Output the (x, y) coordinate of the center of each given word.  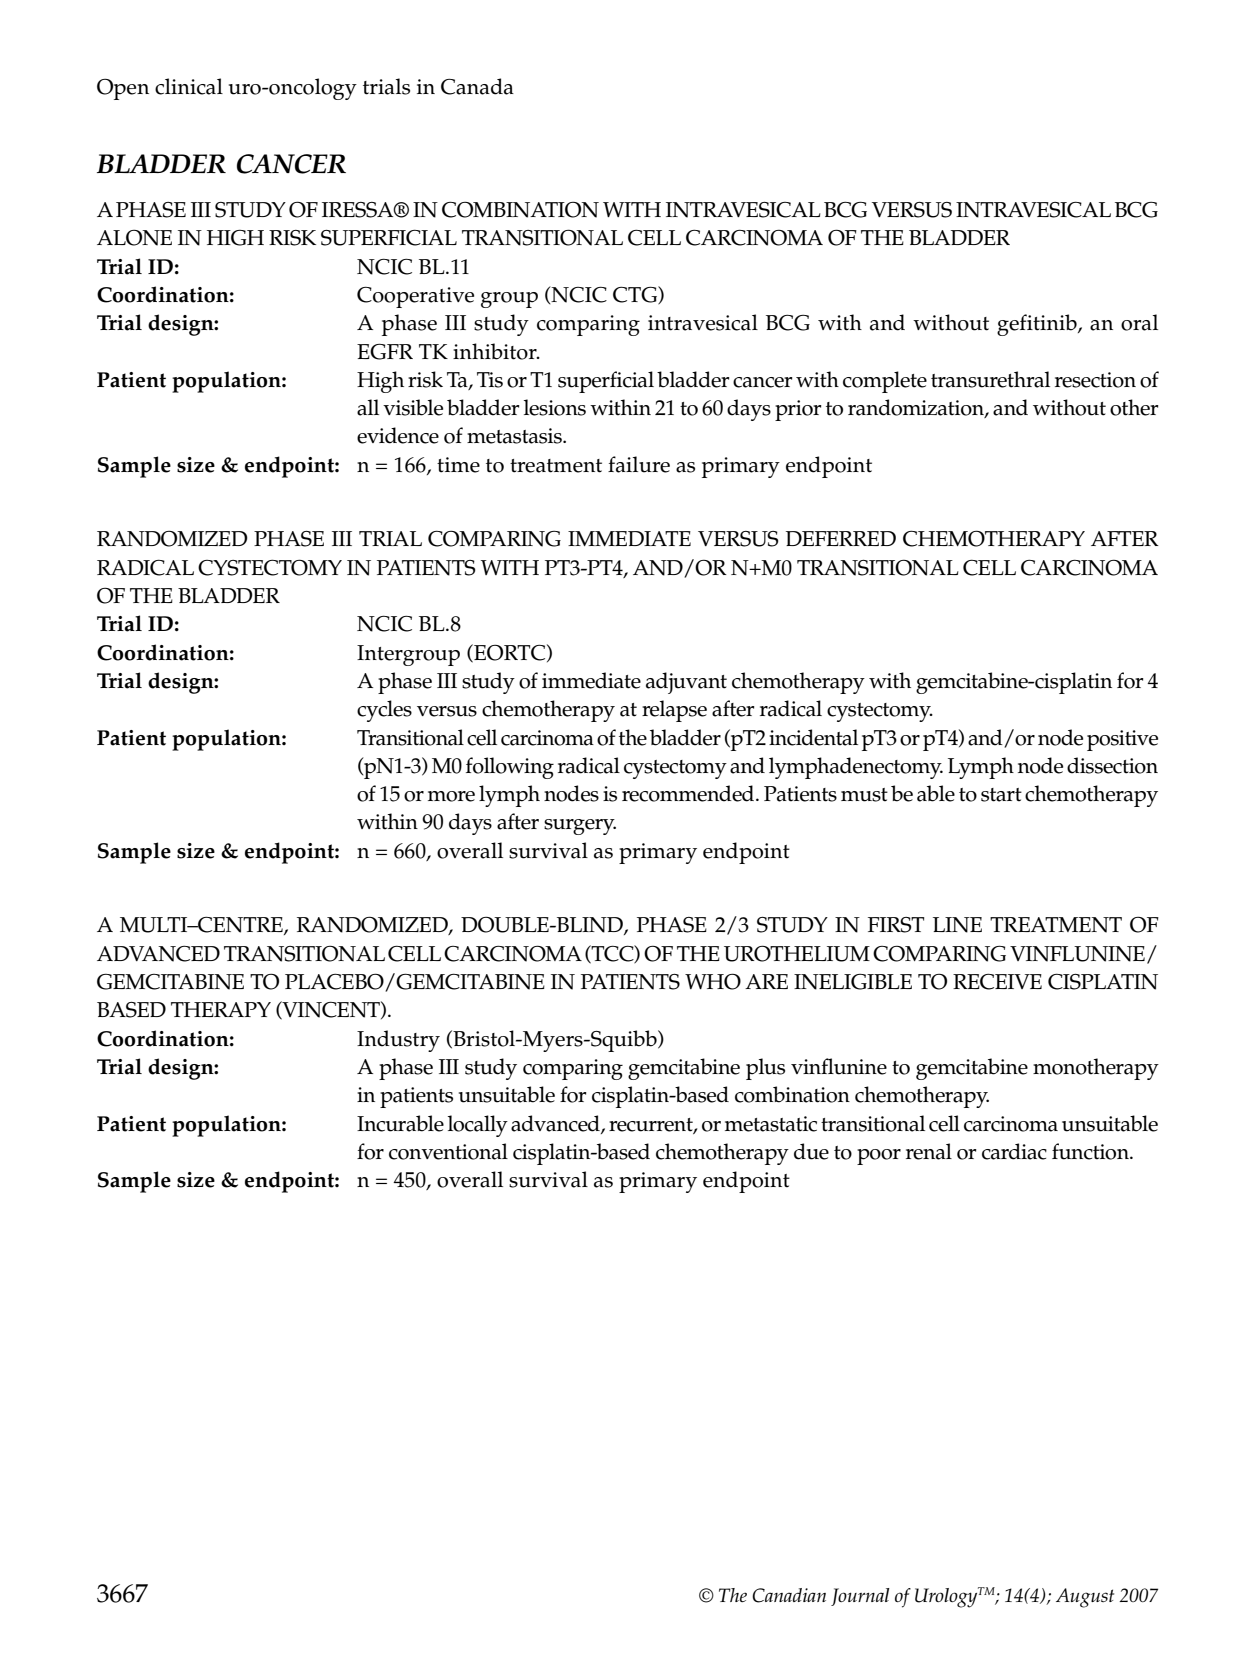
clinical (189, 86)
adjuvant (686, 683)
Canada (477, 86)
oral (1139, 322)
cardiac (1014, 1151)
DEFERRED (841, 538)
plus (765, 1069)
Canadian (789, 1595)
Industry (398, 1041)
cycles (384, 711)
